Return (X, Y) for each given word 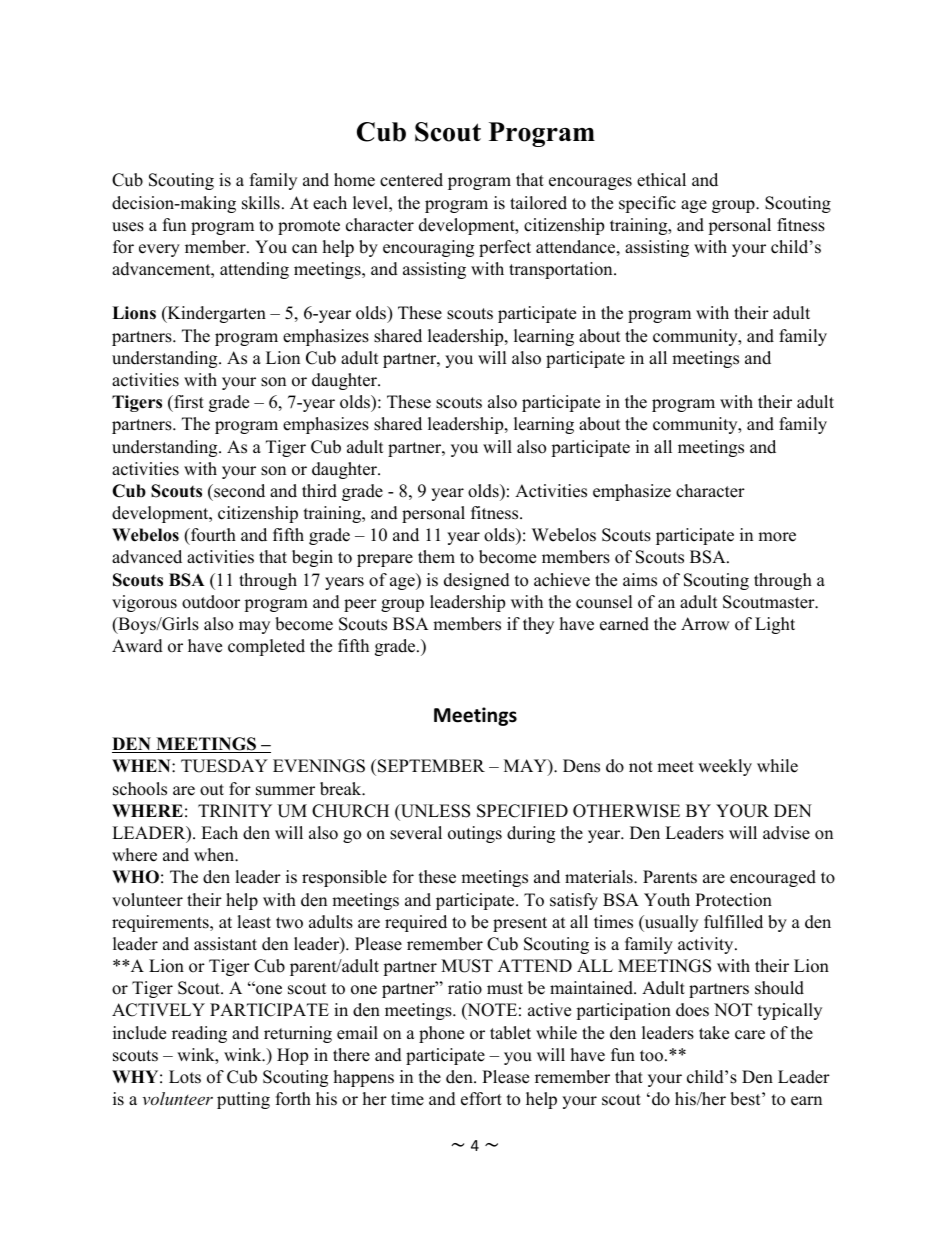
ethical (661, 180)
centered (411, 180)
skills (261, 203)
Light (775, 625)
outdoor (211, 602)
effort (481, 1099)
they (538, 625)
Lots (185, 1077)
